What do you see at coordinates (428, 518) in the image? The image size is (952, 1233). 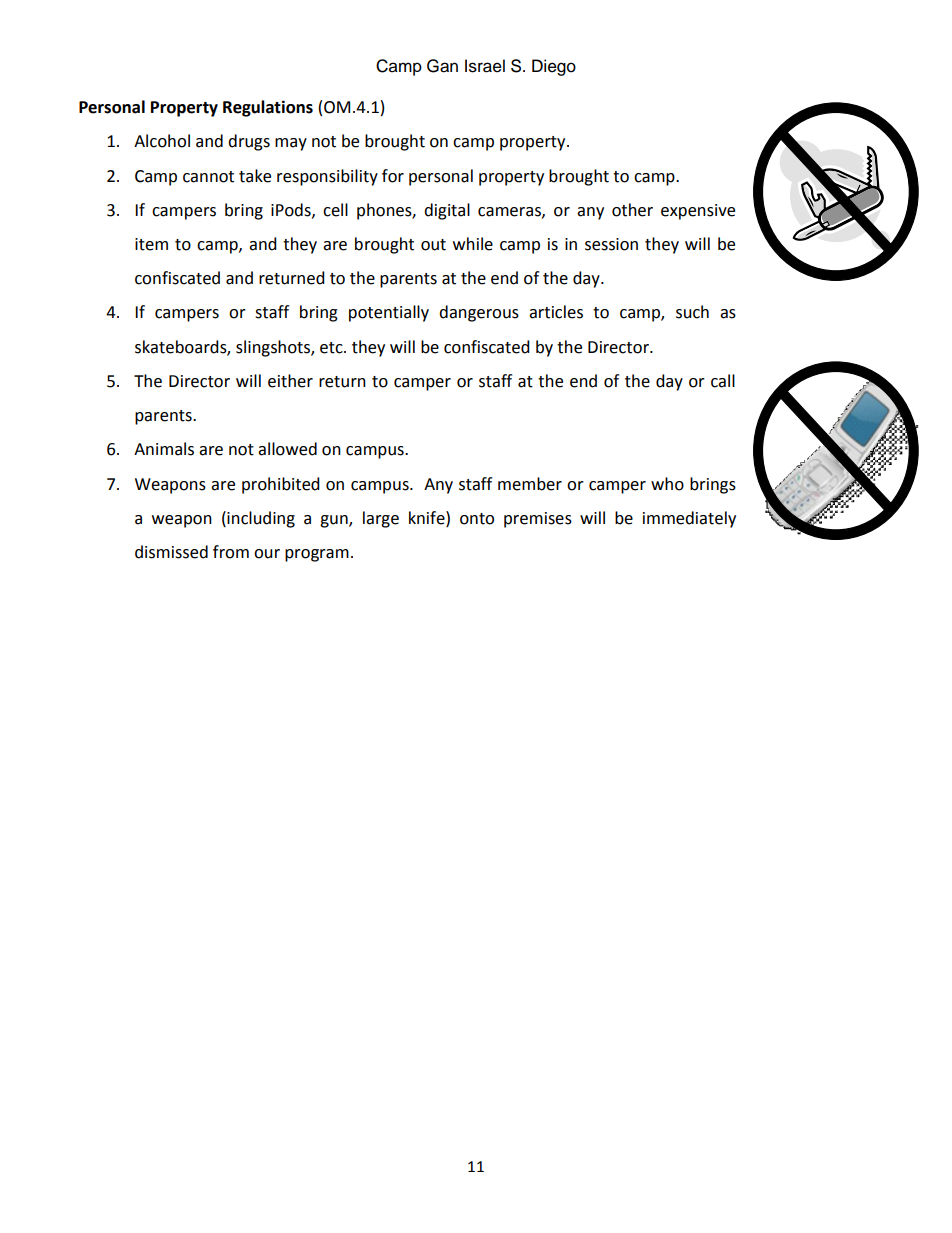 I see `knife` at bounding box center [428, 518].
